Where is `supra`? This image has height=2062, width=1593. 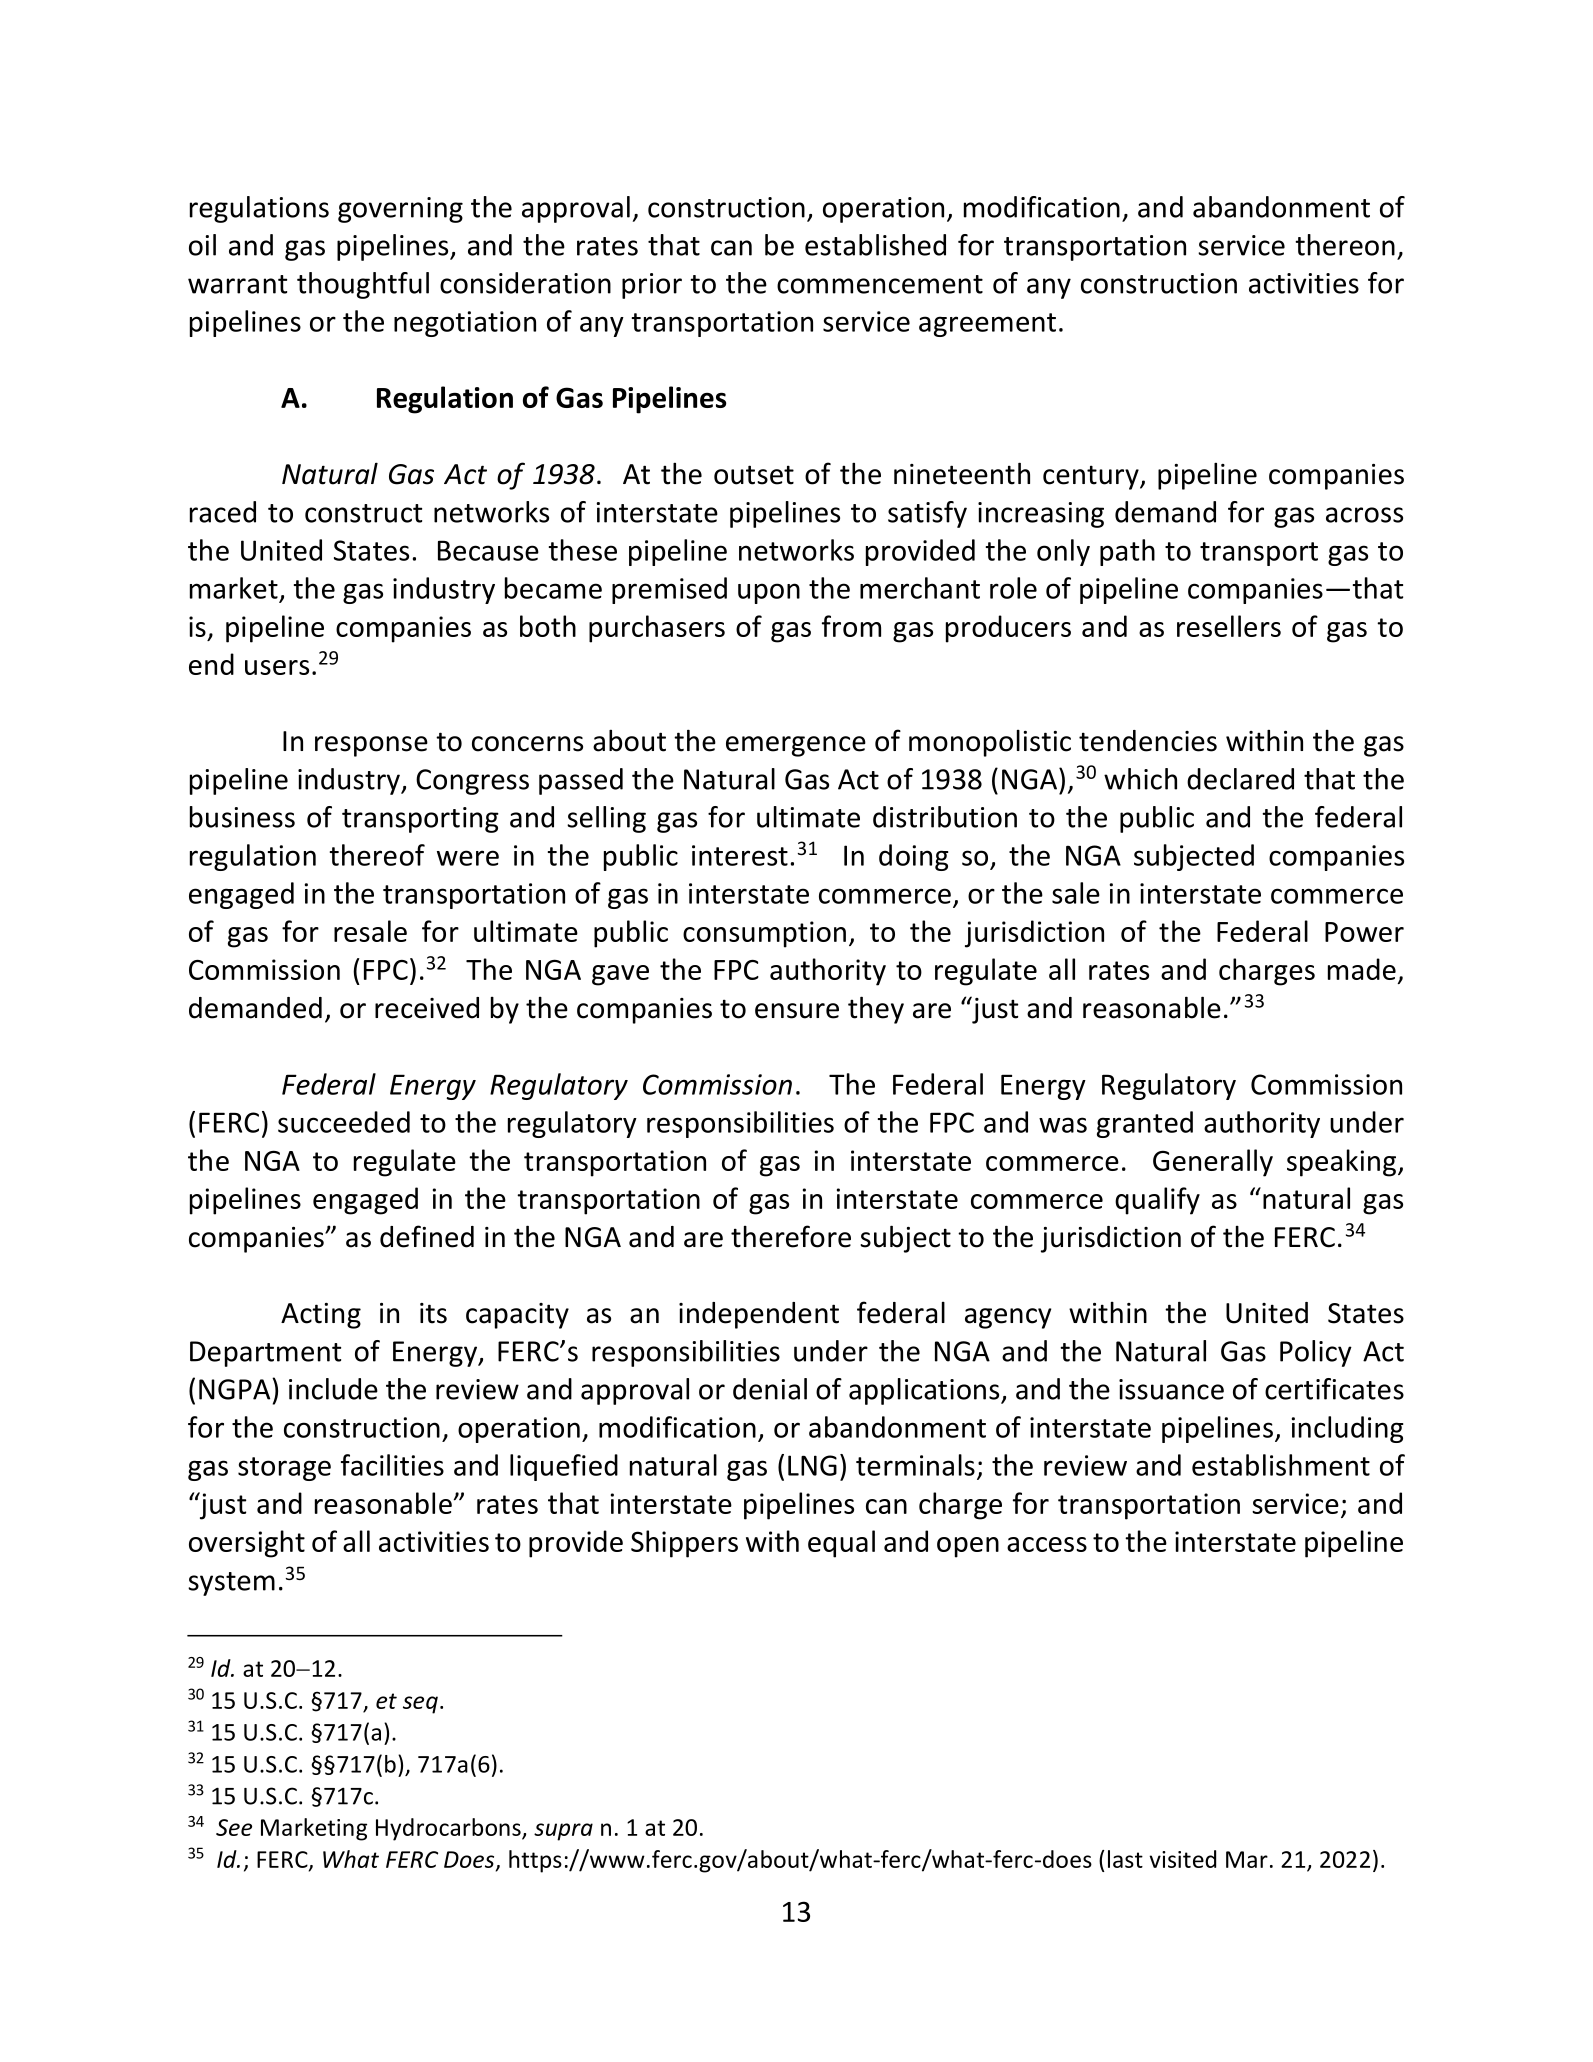 supra is located at coordinates (563, 1832).
